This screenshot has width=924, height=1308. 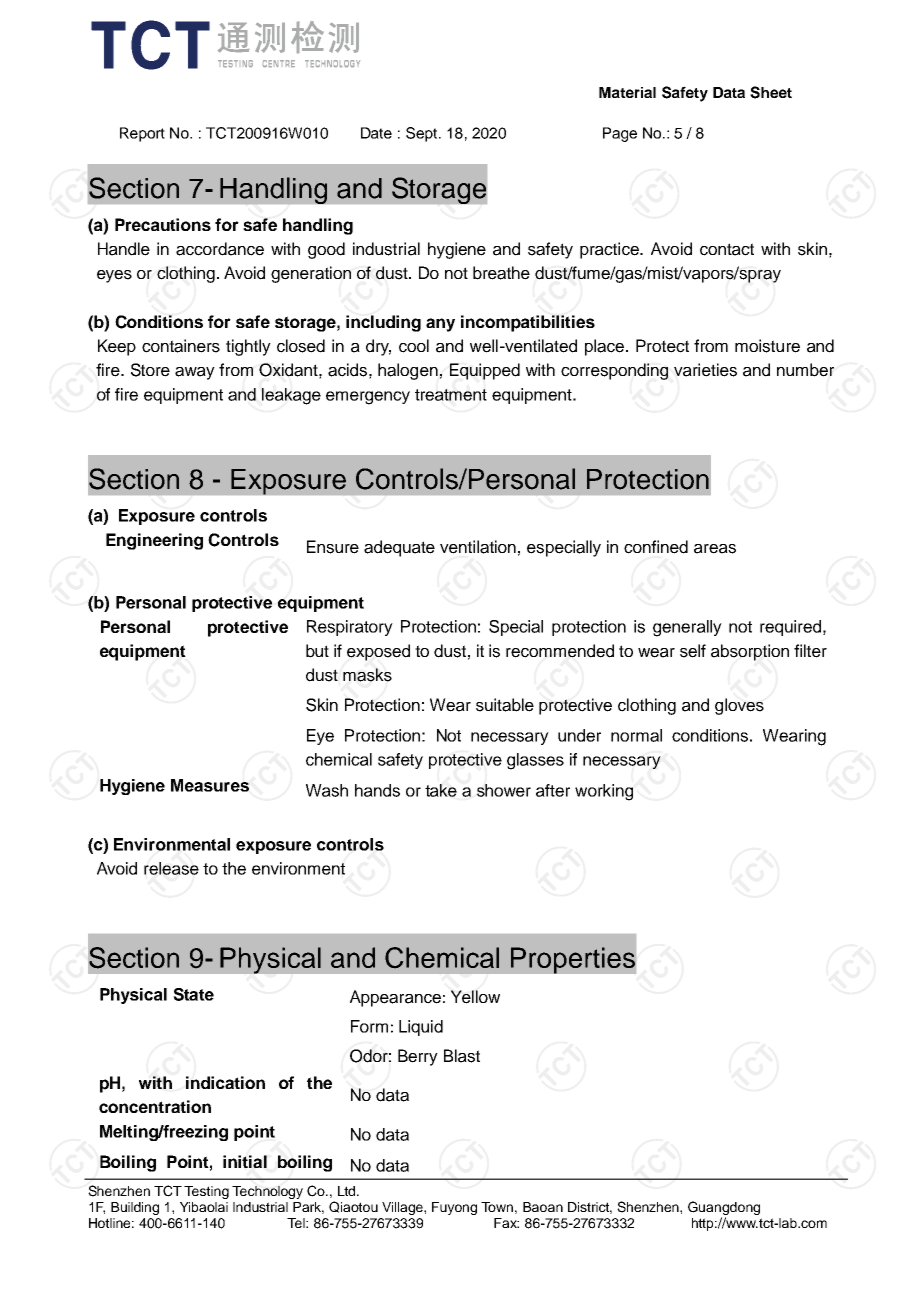 What do you see at coordinates (715, 549) in the screenshot?
I see `areas` at bounding box center [715, 549].
